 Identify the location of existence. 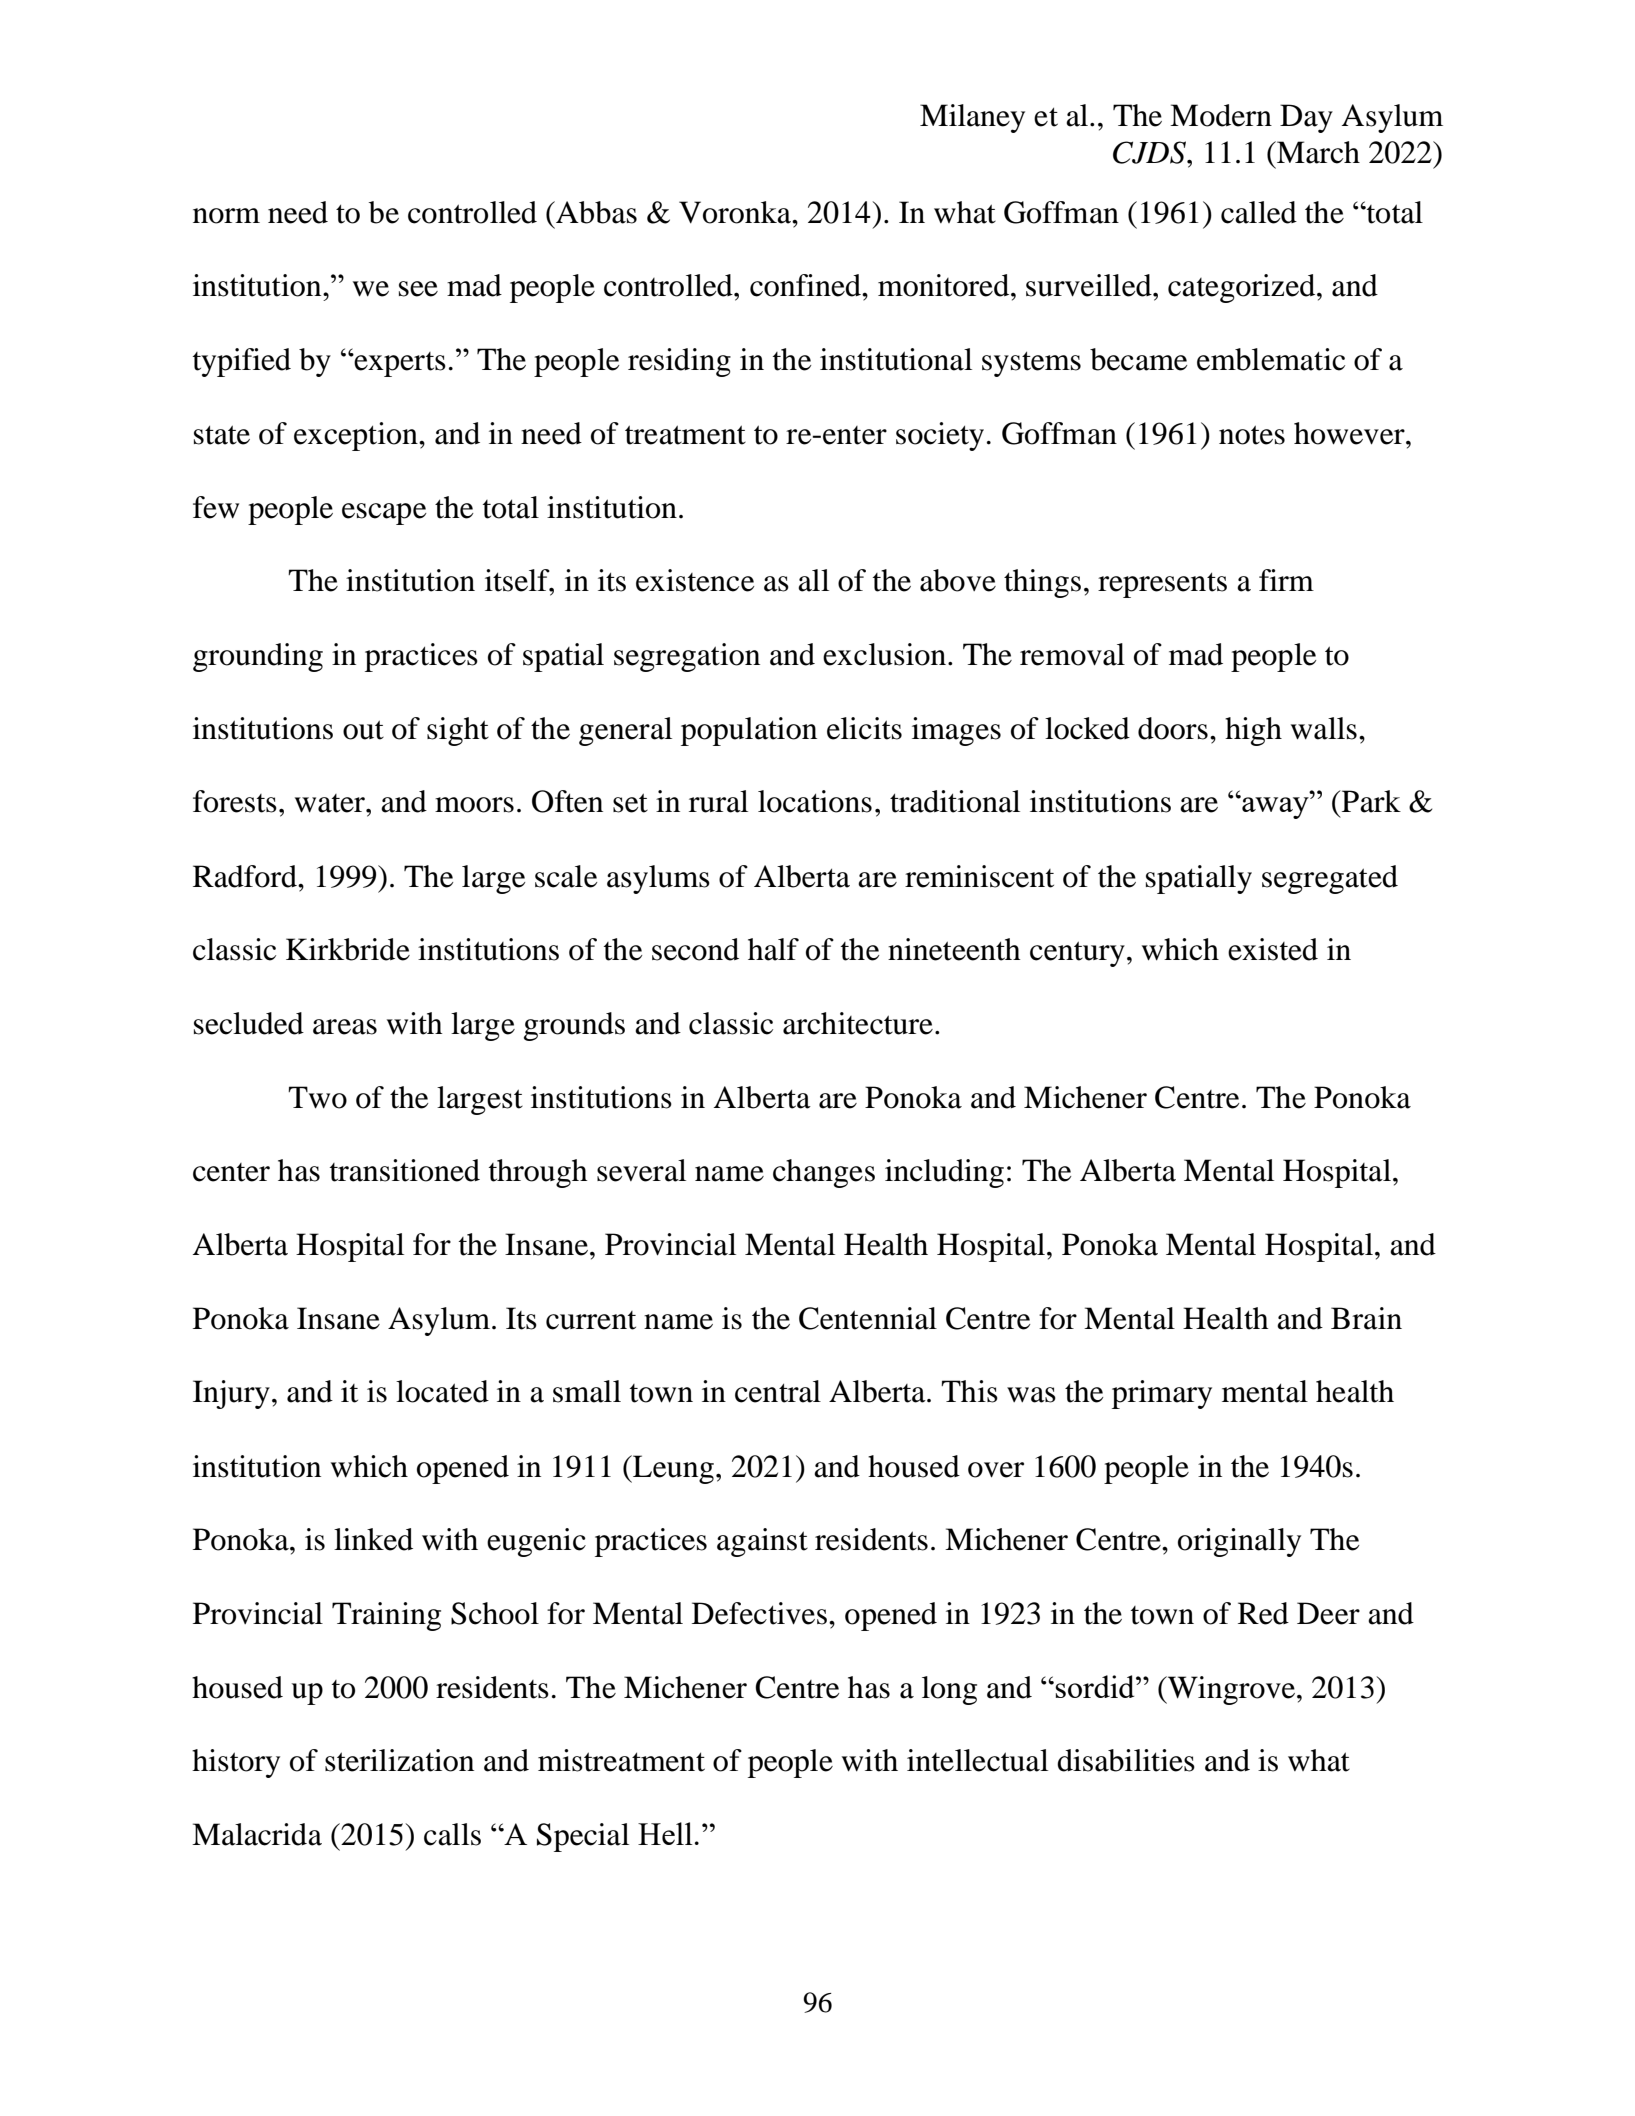
(695, 580).
